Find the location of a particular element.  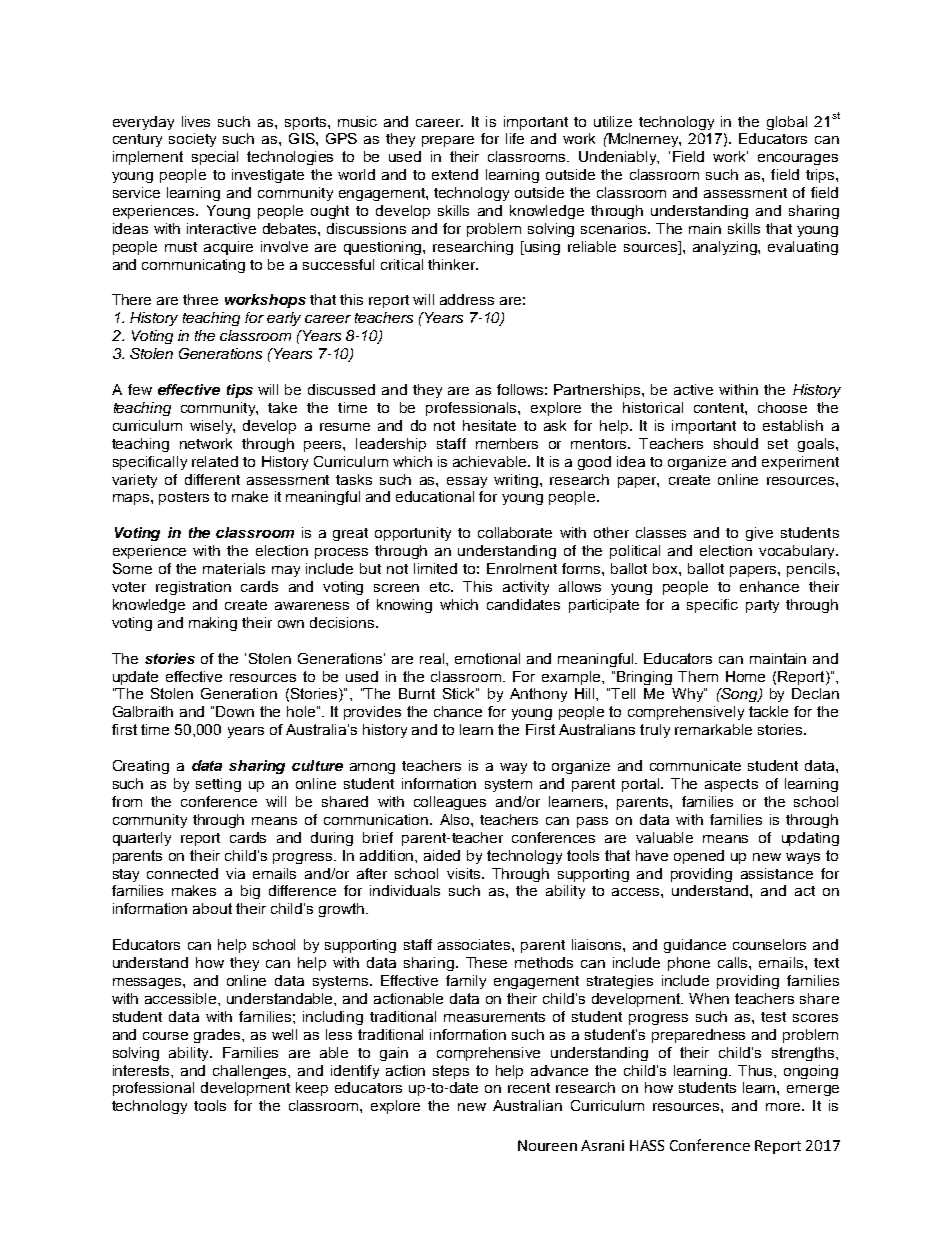

special is located at coordinates (215, 158).
